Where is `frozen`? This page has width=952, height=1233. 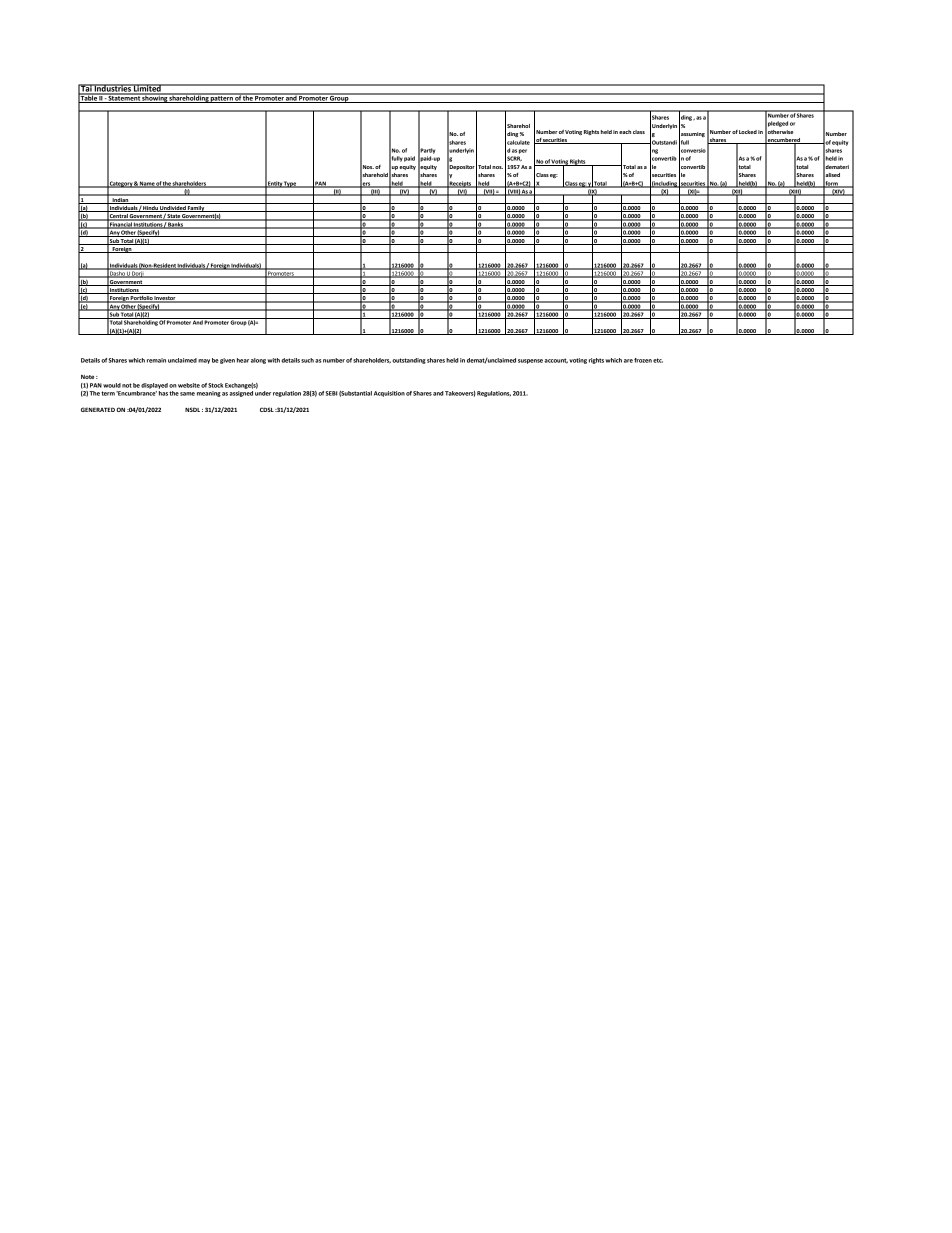 frozen is located at coordinates (643, 360).
